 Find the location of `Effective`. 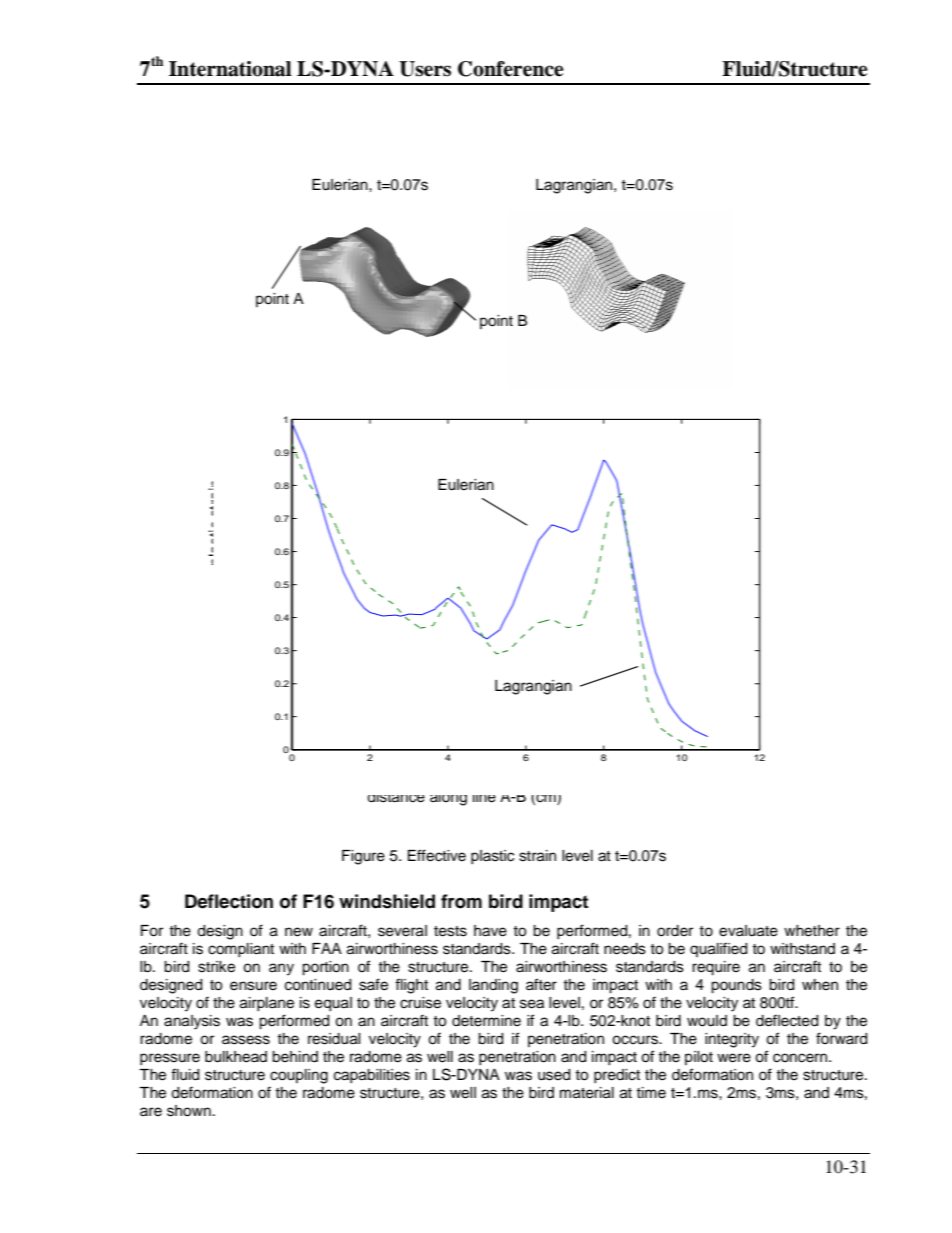

Effective is located at coordinates (437, 855).
